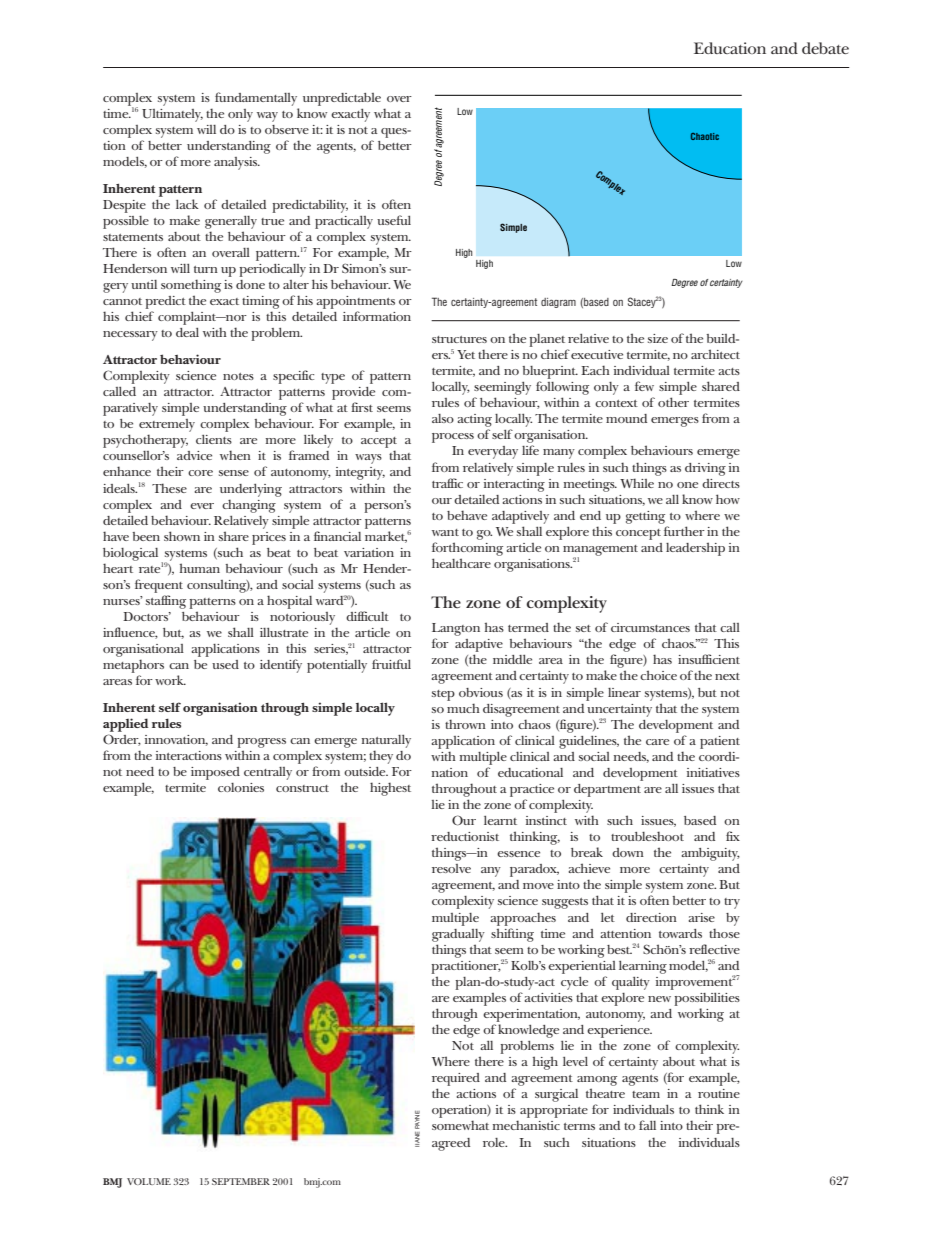  Describe the element at coordinates (709, 659) in the screenshot. I see `insufficient` at that location.
